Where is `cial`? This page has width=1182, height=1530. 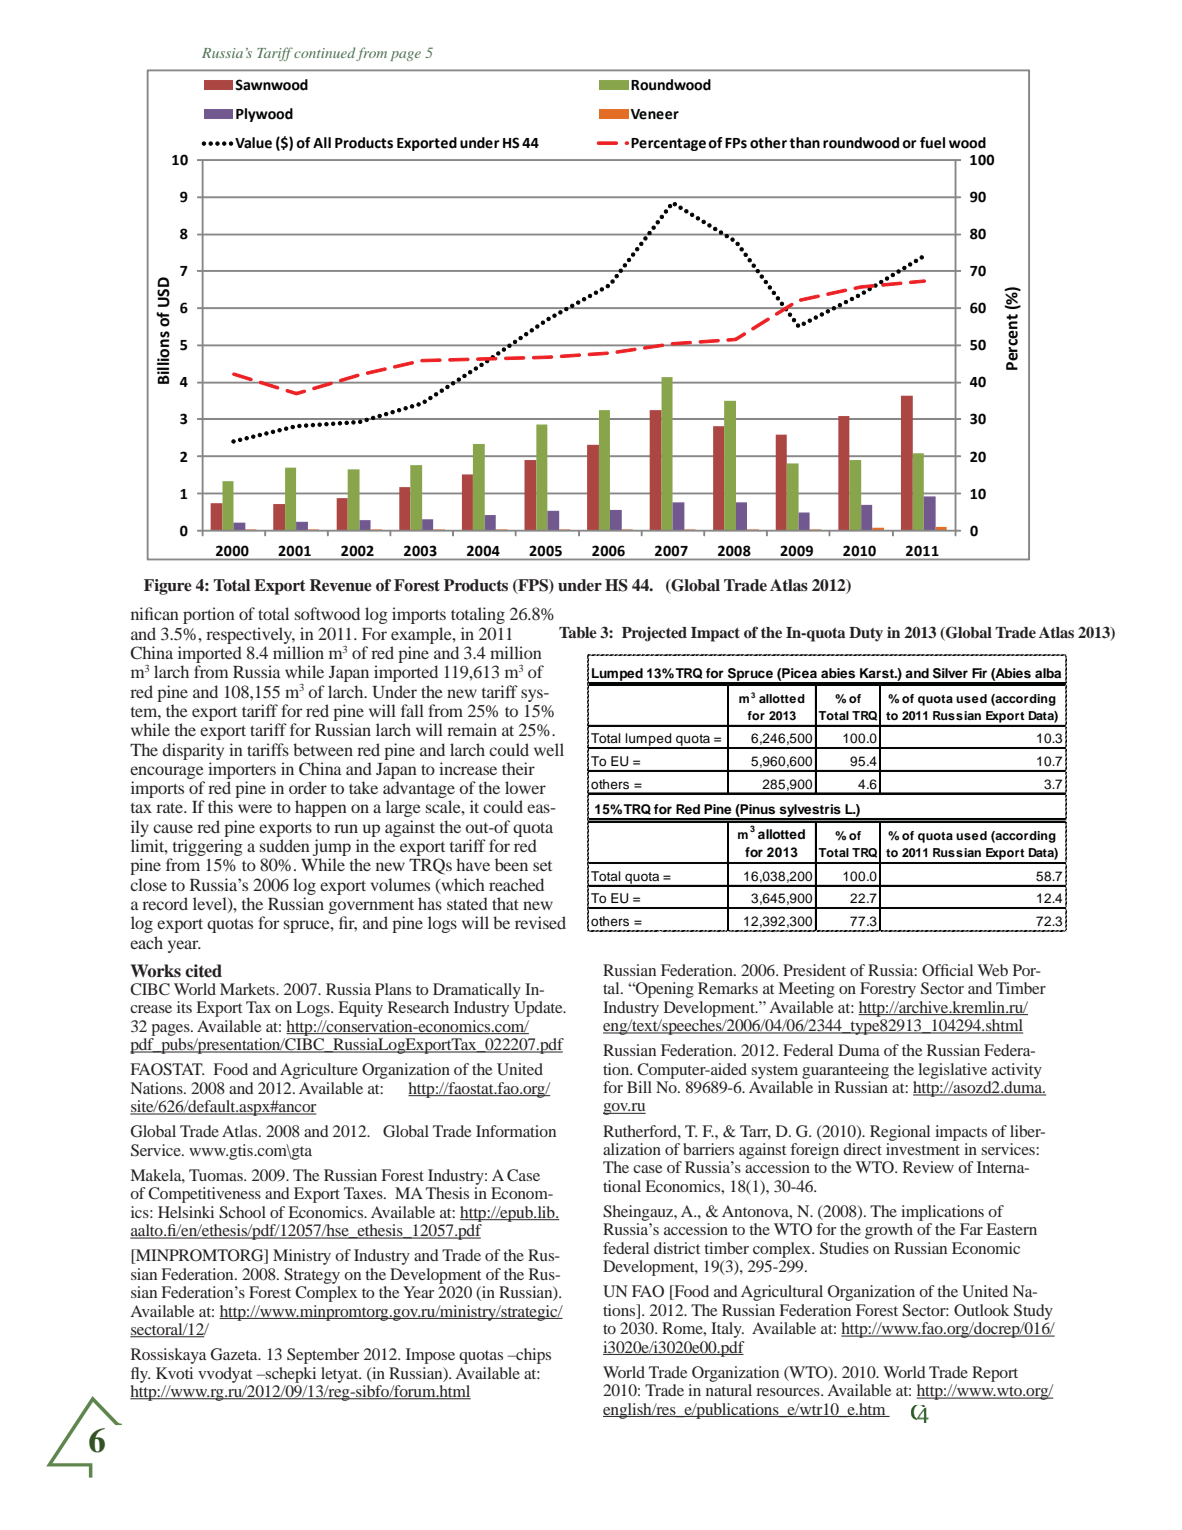
cial is located at coordinates (961, 970).
